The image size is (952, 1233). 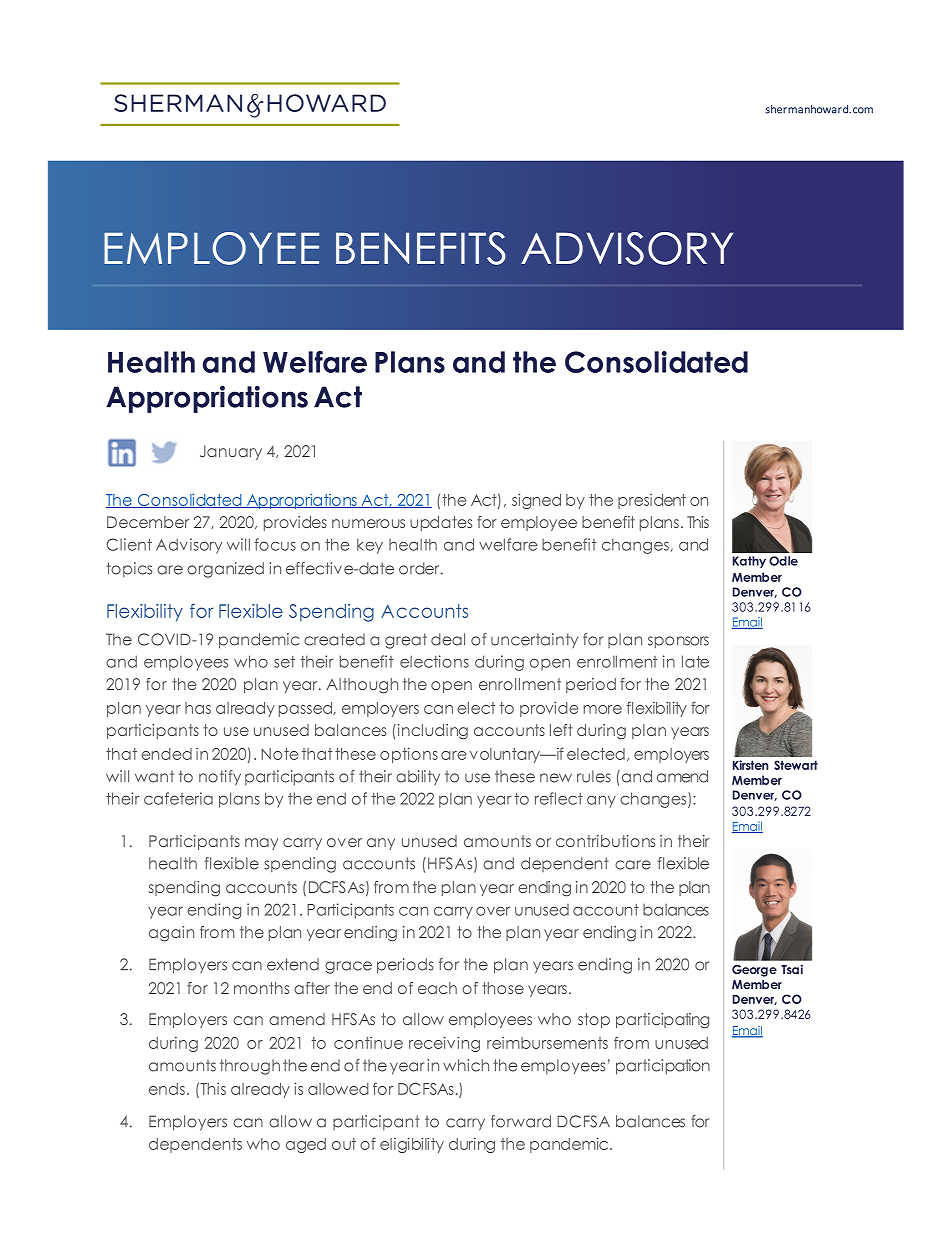 What do you see at coordinates (418, 777) in the screenshot?
I see `ability` at bounding box center [418, 777].
